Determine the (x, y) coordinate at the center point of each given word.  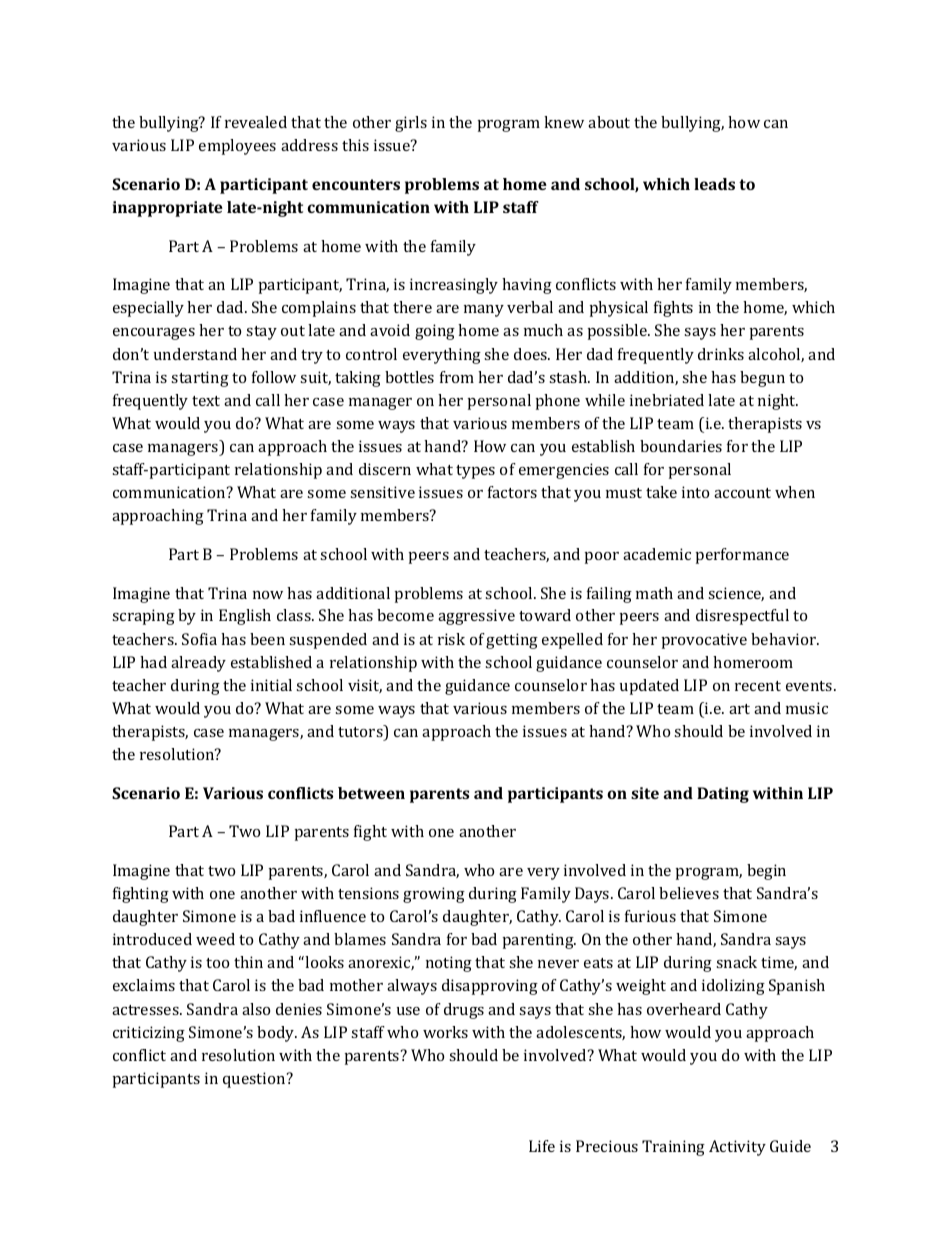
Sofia (199, 639)
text (206, 401)
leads (714, 184)
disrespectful (742, 617)
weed (215, 939)
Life (542, 1146)
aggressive (476, 617)
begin (766, 872)
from (457, 377)
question (255, 1080)
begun (762, 379)
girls (411, 124)
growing (434, 895)
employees (237, 147)
